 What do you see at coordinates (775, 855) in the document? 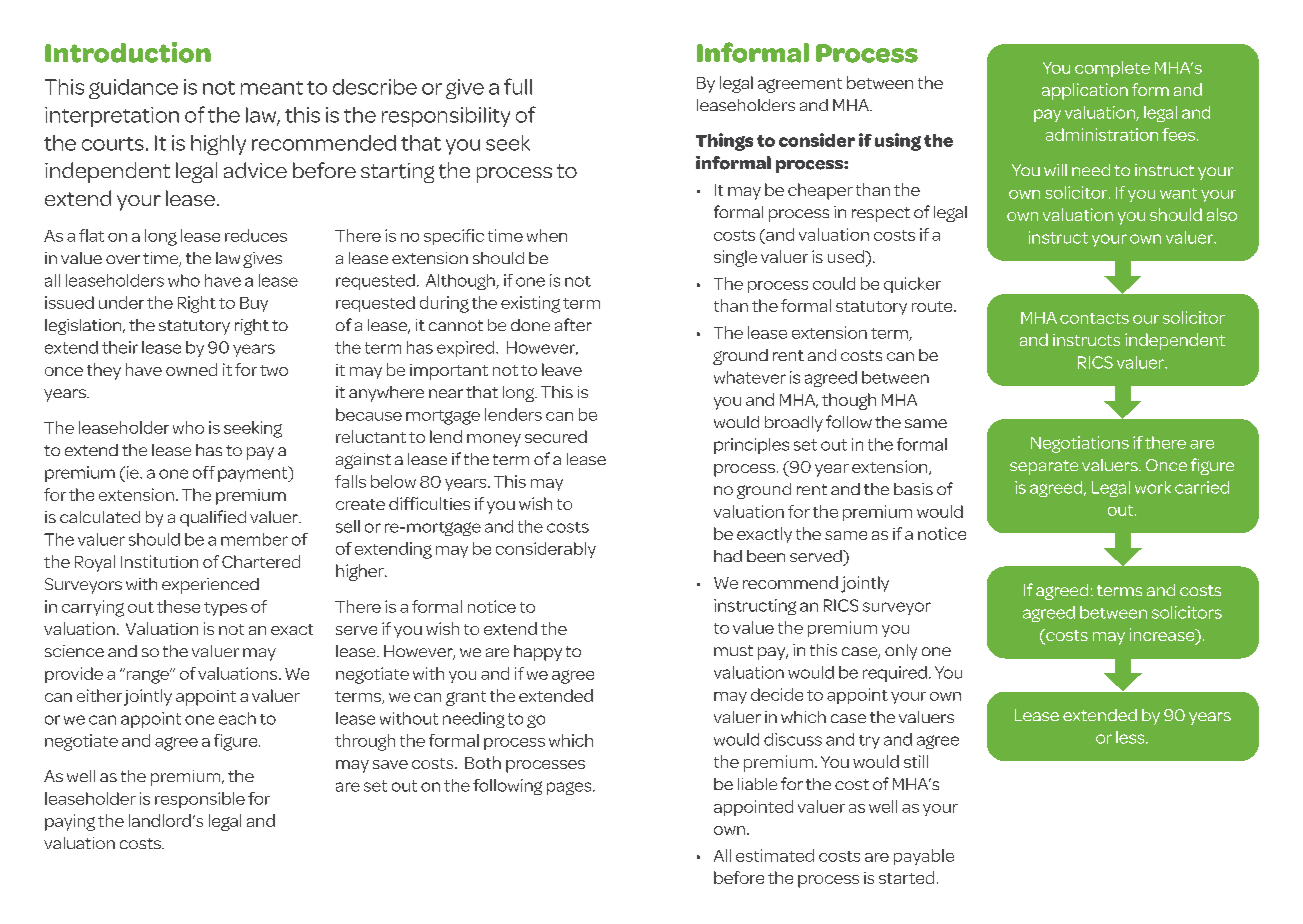
I see `estimated` at bounding box center [775, 855].
